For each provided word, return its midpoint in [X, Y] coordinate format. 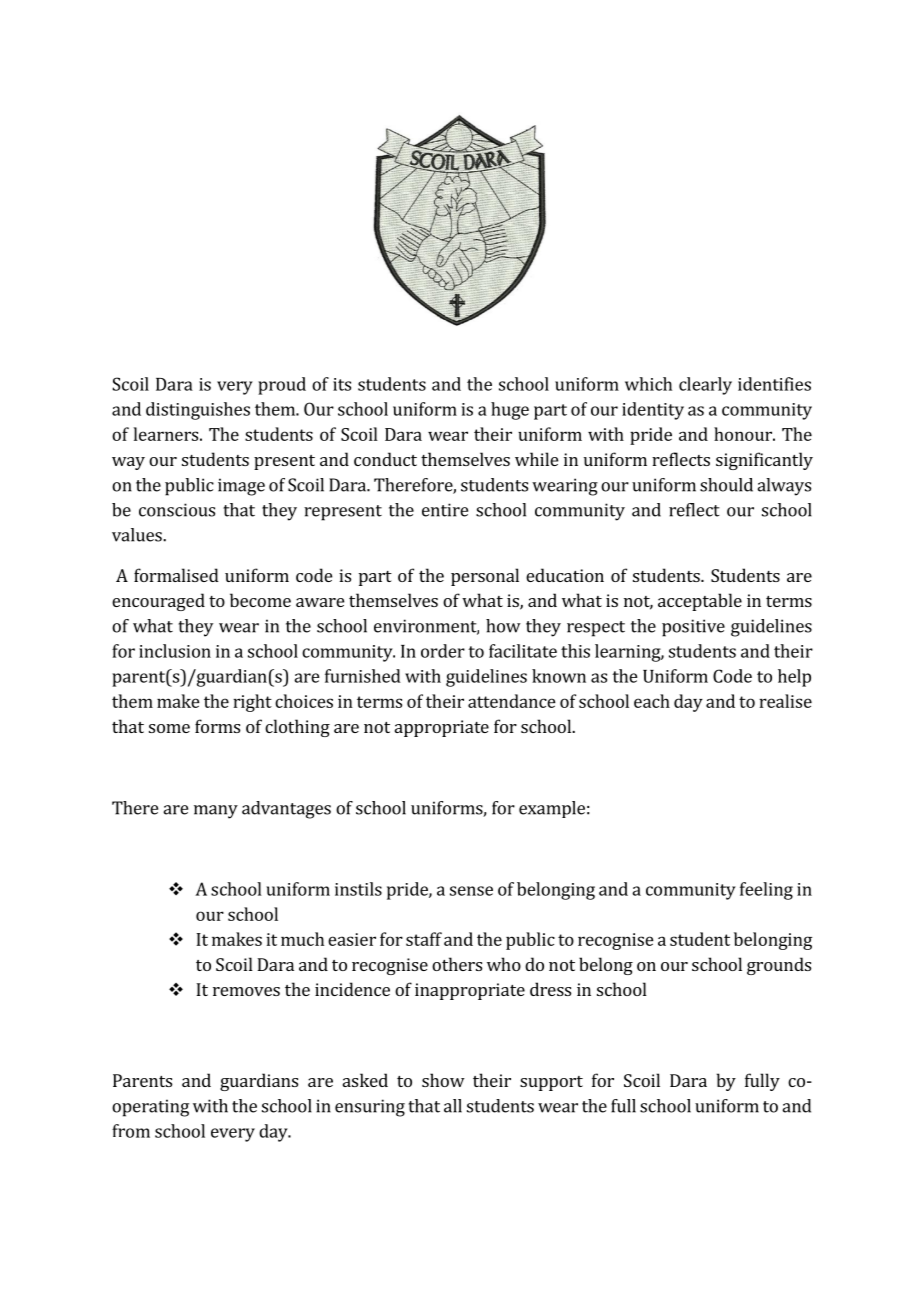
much [302, 939]
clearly [705, 386]
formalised [176, 575]
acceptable [700, 602]
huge [510, 411]
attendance [512, 701]
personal [485, 577]
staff [424, 939]
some [169, 728]
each [652, 701]
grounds [779, 966]
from [131, 1131]
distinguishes [198, 411]
